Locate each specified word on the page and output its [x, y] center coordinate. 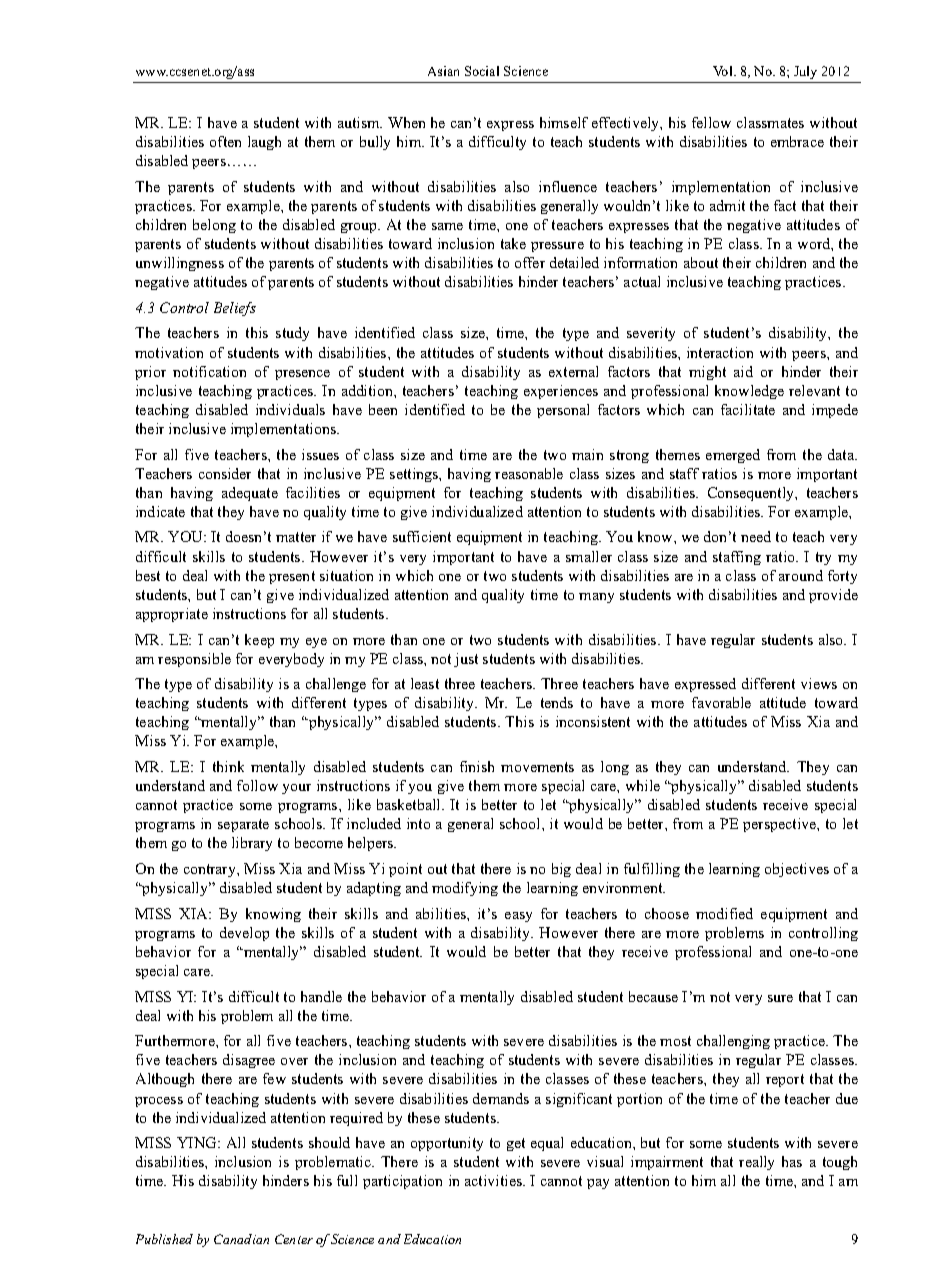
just [466, 660]
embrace [797, 141]
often [225, 141]
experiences [561, 392]
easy [518, 917]
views [819, 683]
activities [494, 1180]
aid [743, 371]
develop [244, 934]
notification [209, 371]
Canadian [241, 1239]
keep [259, 641]
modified [724, 913]
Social [482, 71]
